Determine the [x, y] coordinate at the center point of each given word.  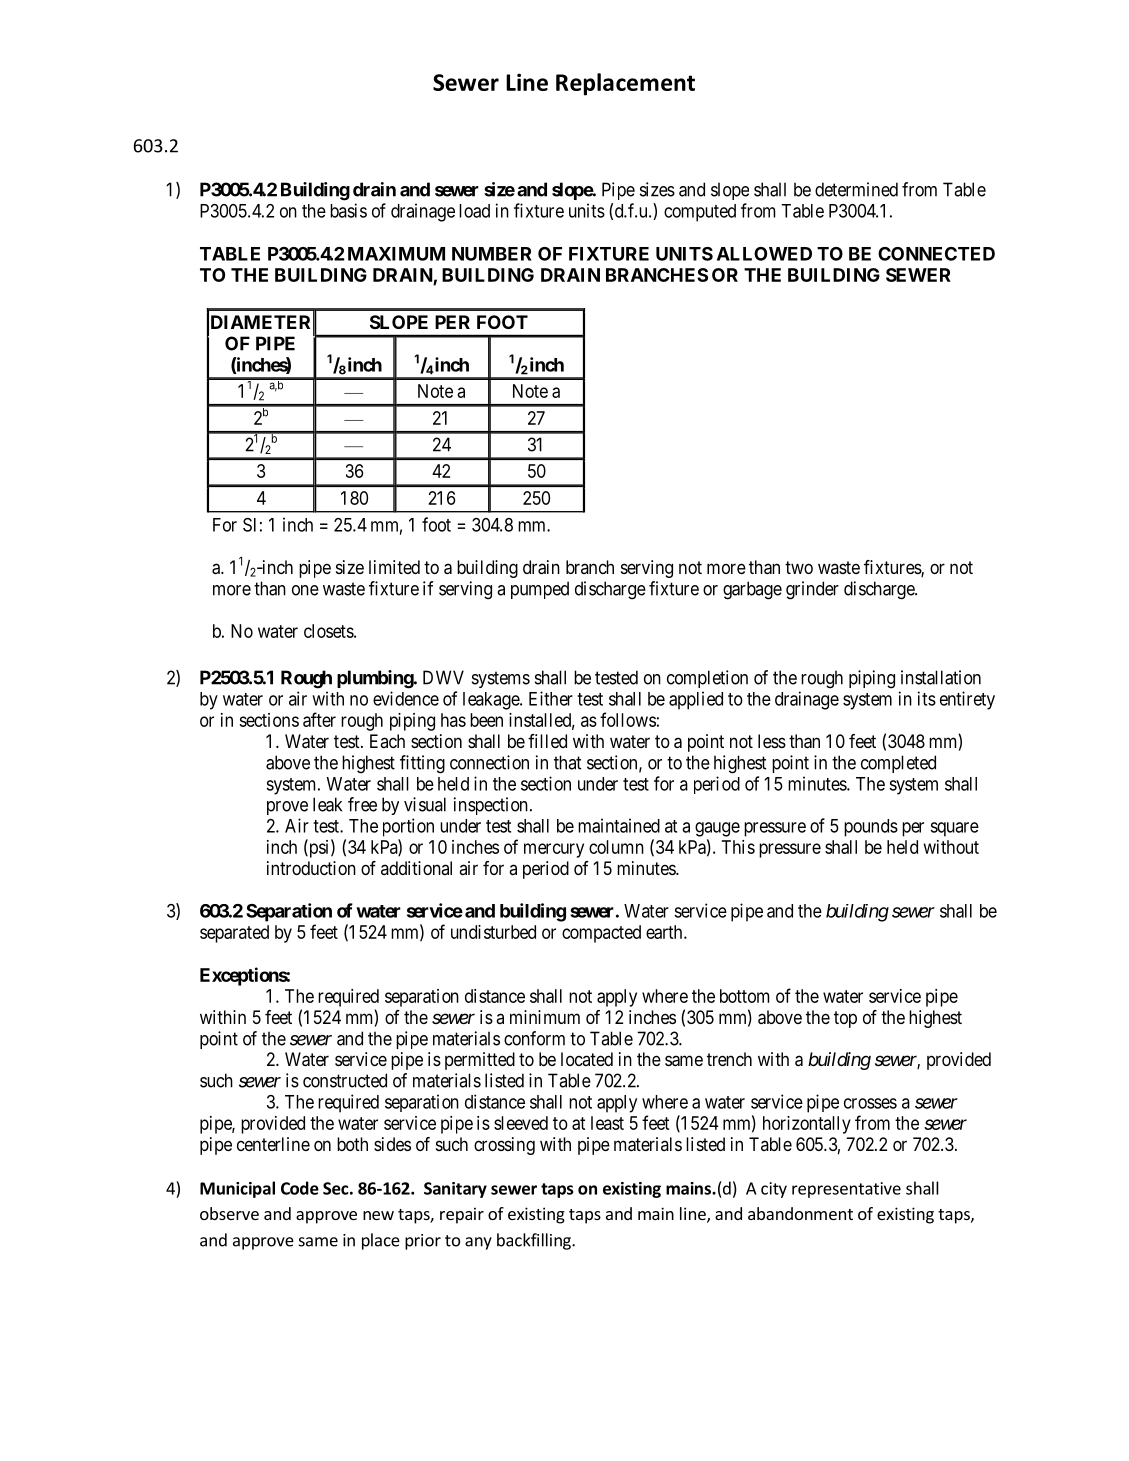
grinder [812, 590]
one [305, 590]
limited [394, 567]
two [799, 567]
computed [700, 213]
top [845, 1019]
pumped [540, 590]
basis [348, 210]
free [362, 804]
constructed [345, 1080]
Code [300, 1188]
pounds [871, 828]
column [616, 847]
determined [856, 189]
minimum [545, 1017]
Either [551, 698]
